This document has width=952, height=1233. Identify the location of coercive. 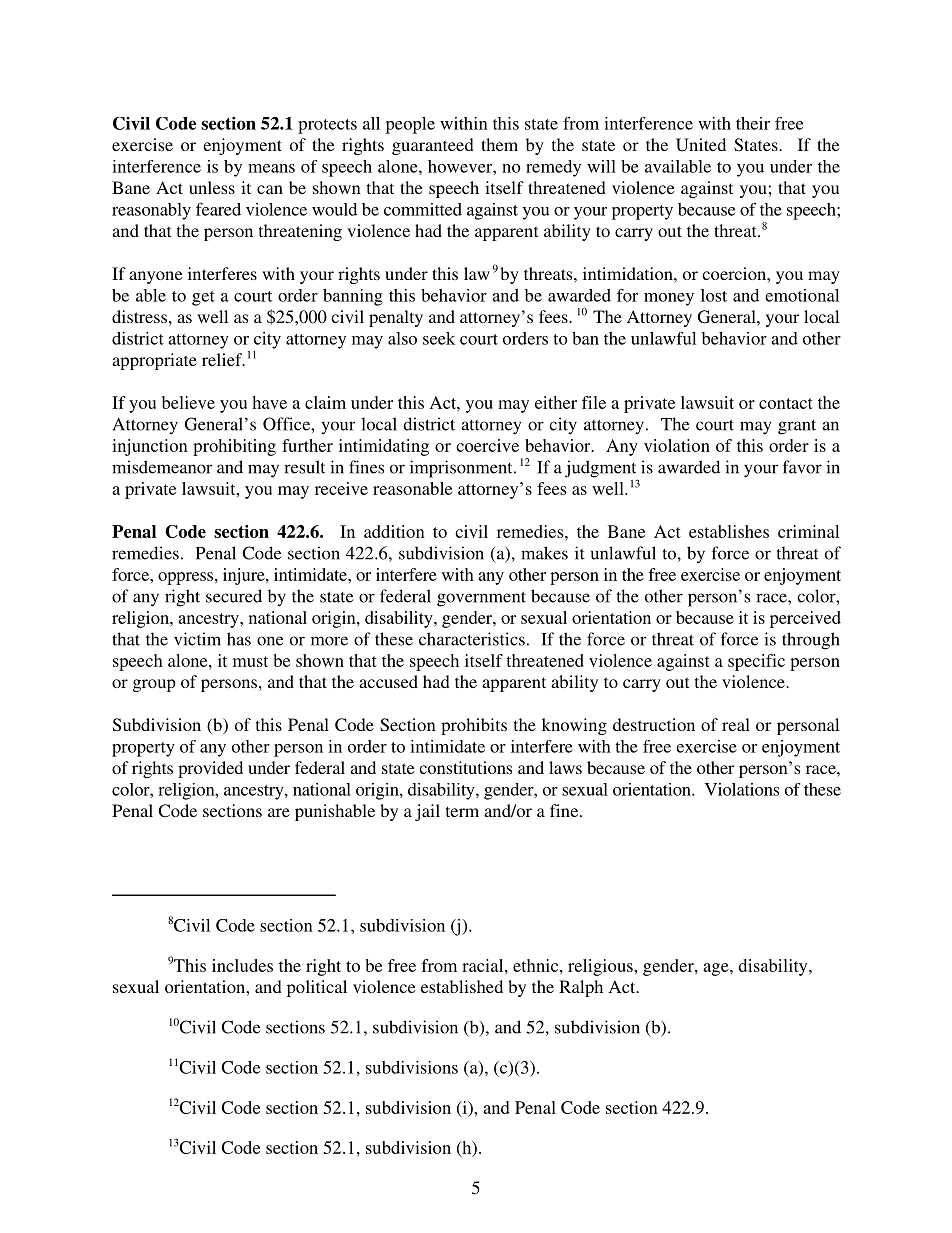
(487, 445).
